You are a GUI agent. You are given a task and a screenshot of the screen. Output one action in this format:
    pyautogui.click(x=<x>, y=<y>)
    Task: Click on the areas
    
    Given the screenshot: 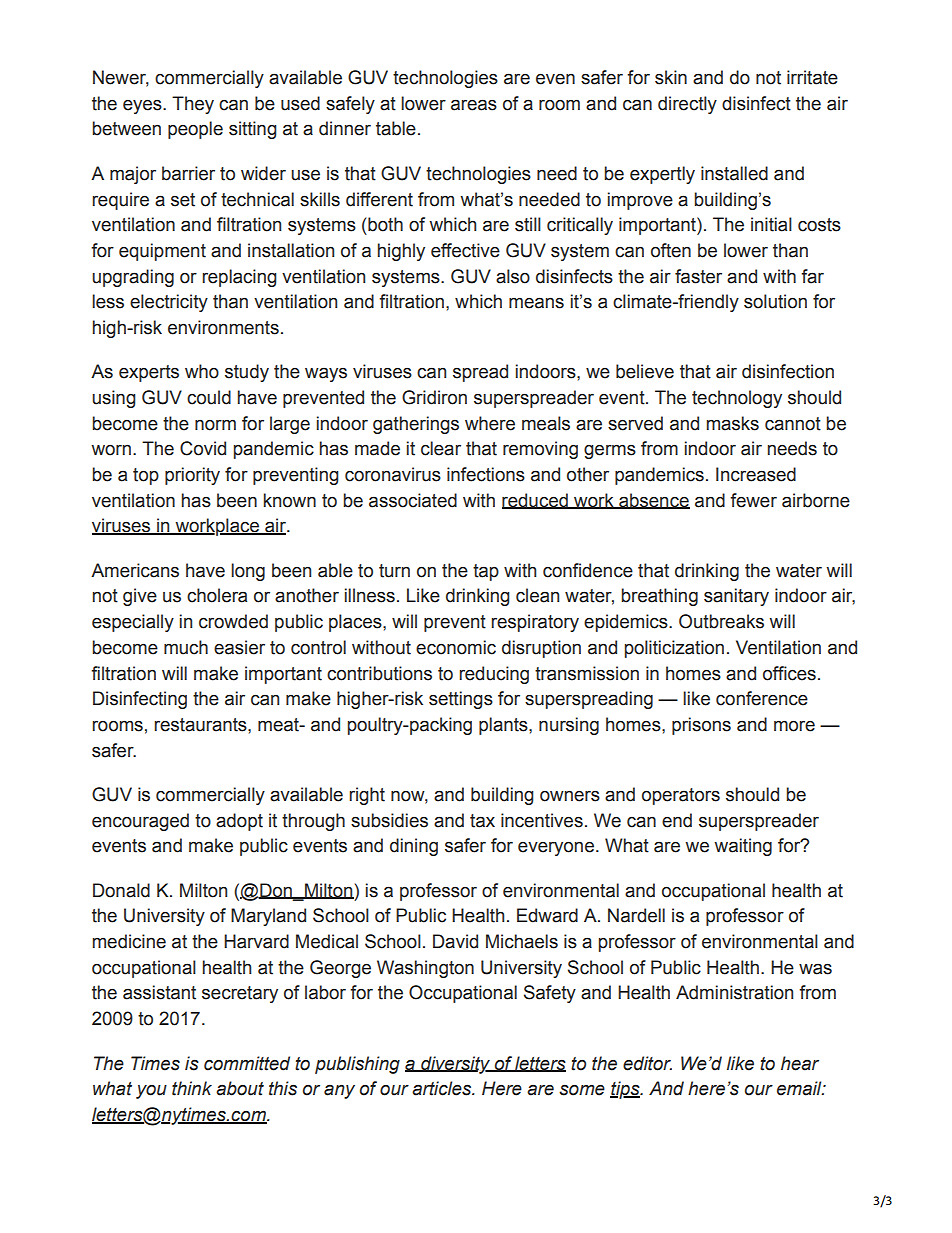 What is the action you would take?
    pyautogui.click(x=474, y=105)
